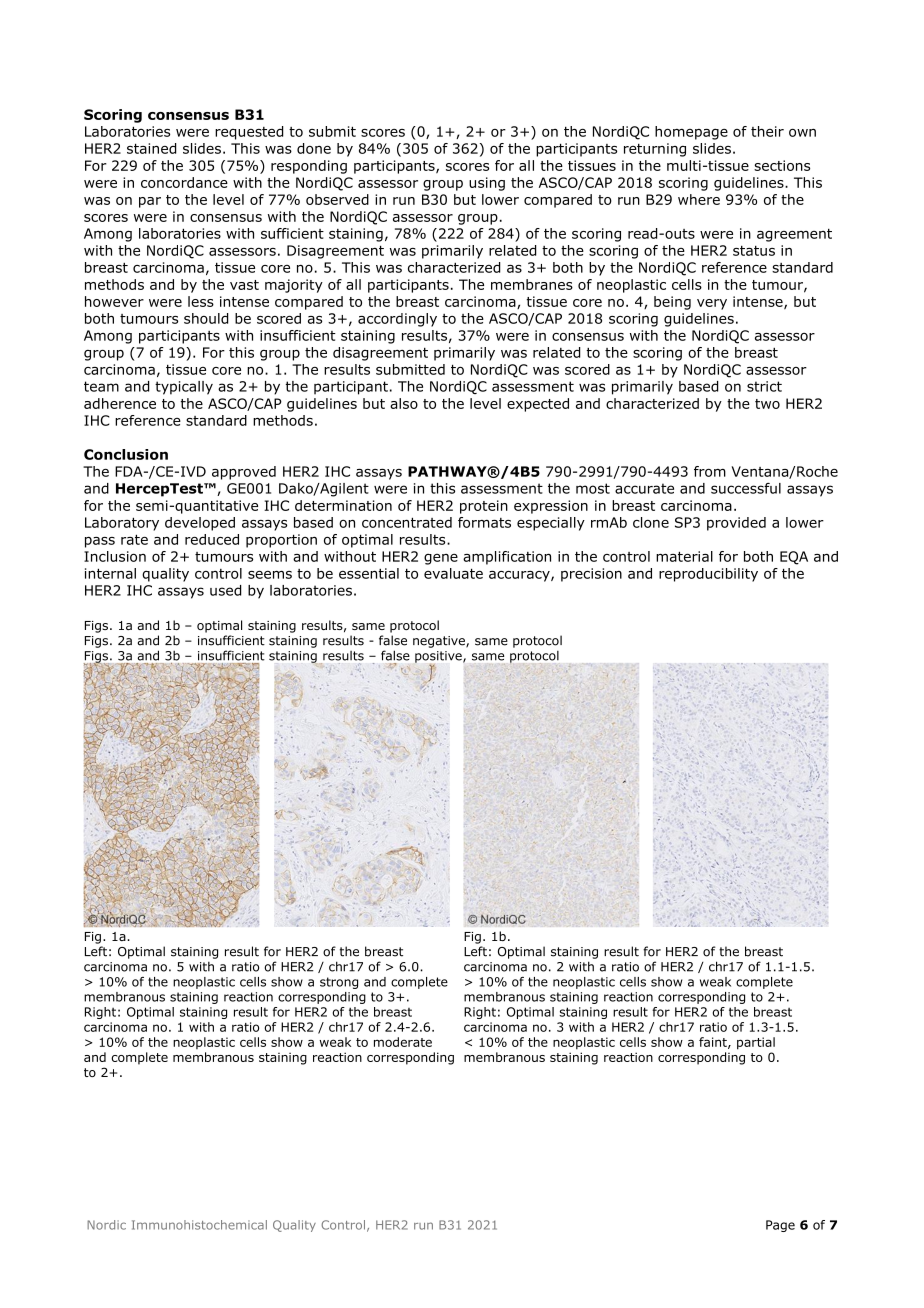  I want to click on where, so click(699, 199).
